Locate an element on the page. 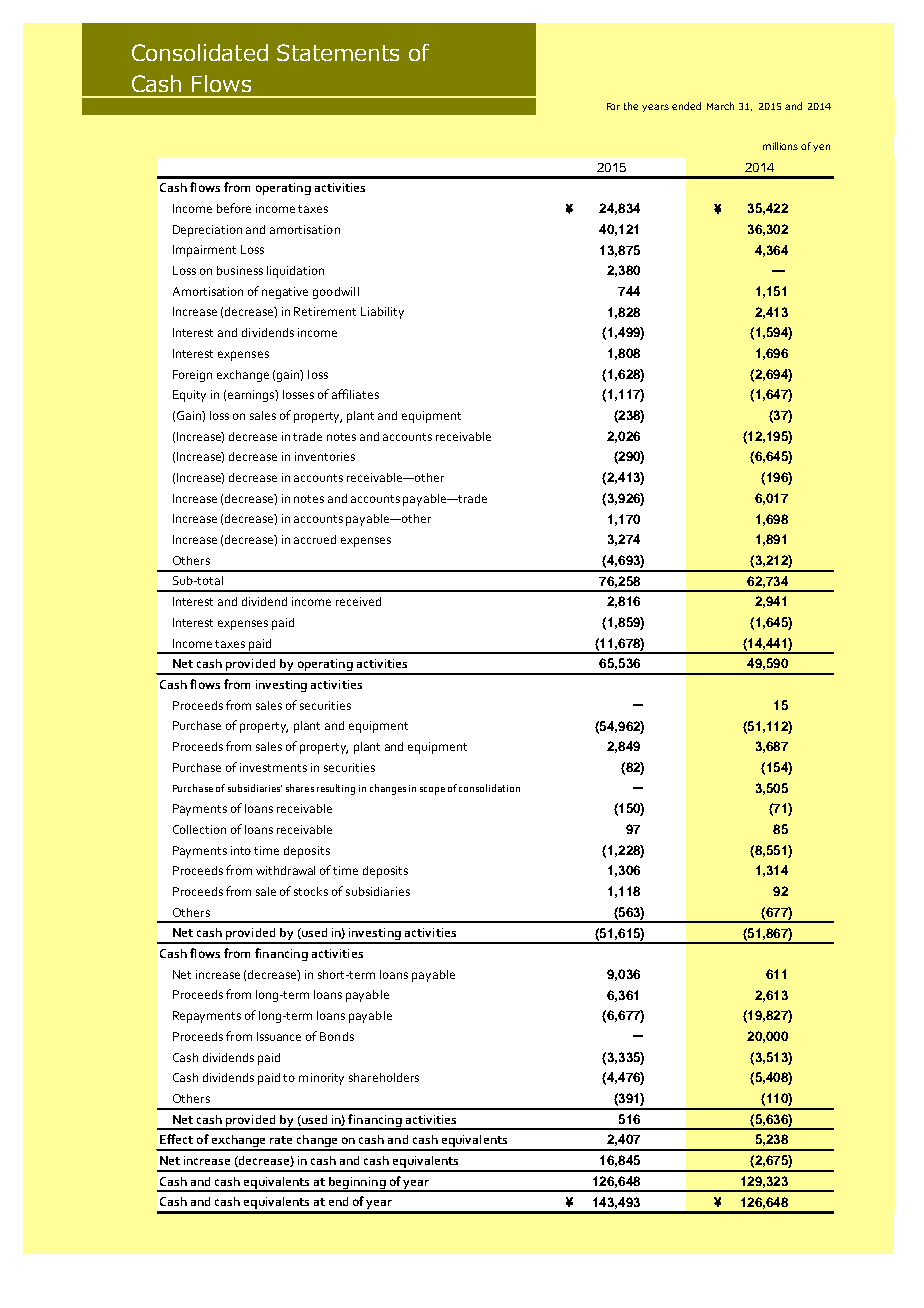  investments is located at coordinates (273, 767).
